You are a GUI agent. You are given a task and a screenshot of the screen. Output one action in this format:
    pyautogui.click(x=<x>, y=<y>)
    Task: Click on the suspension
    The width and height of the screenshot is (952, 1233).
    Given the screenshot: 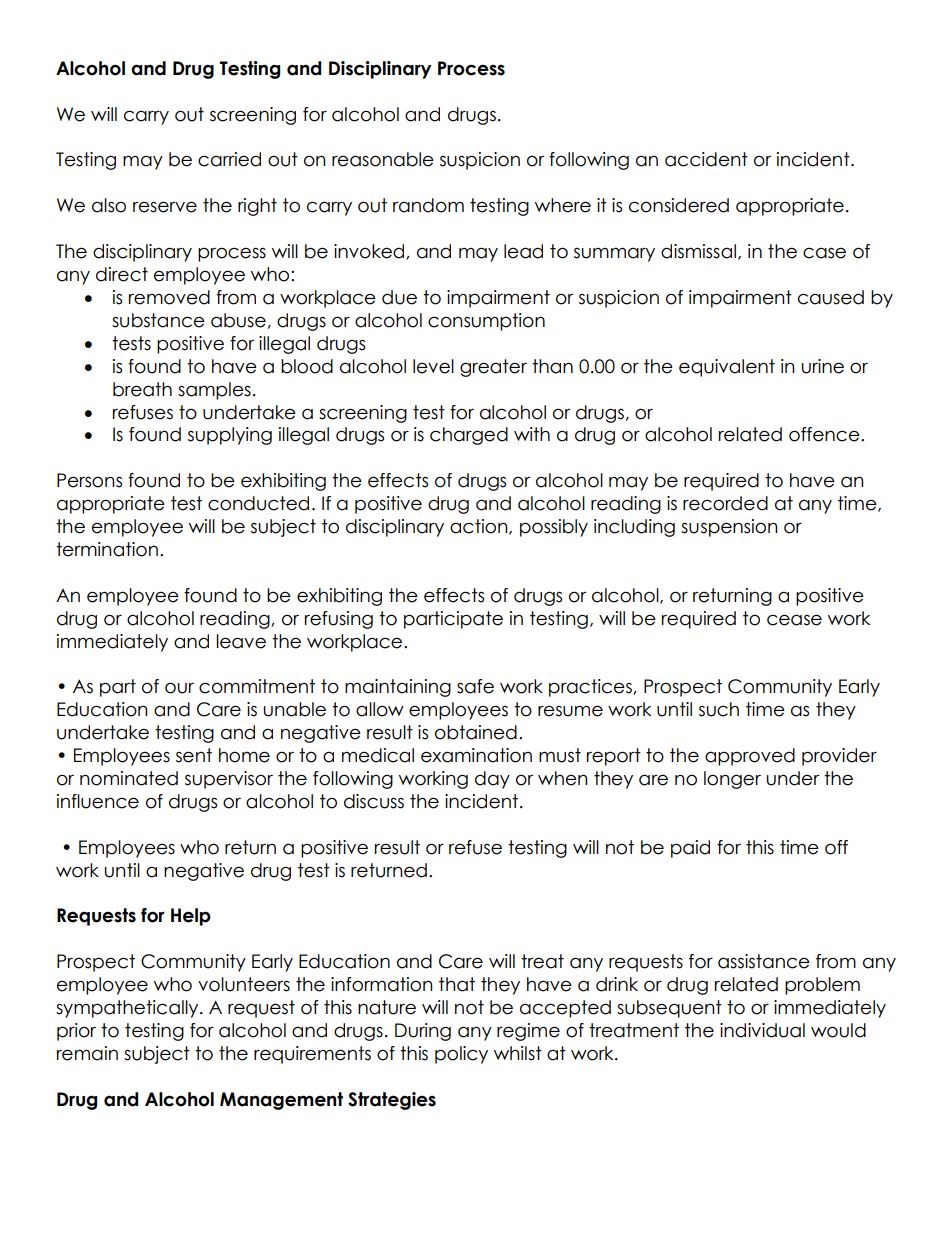 What is the action you would take?
    pyautogui.click(x=729, y=528)
